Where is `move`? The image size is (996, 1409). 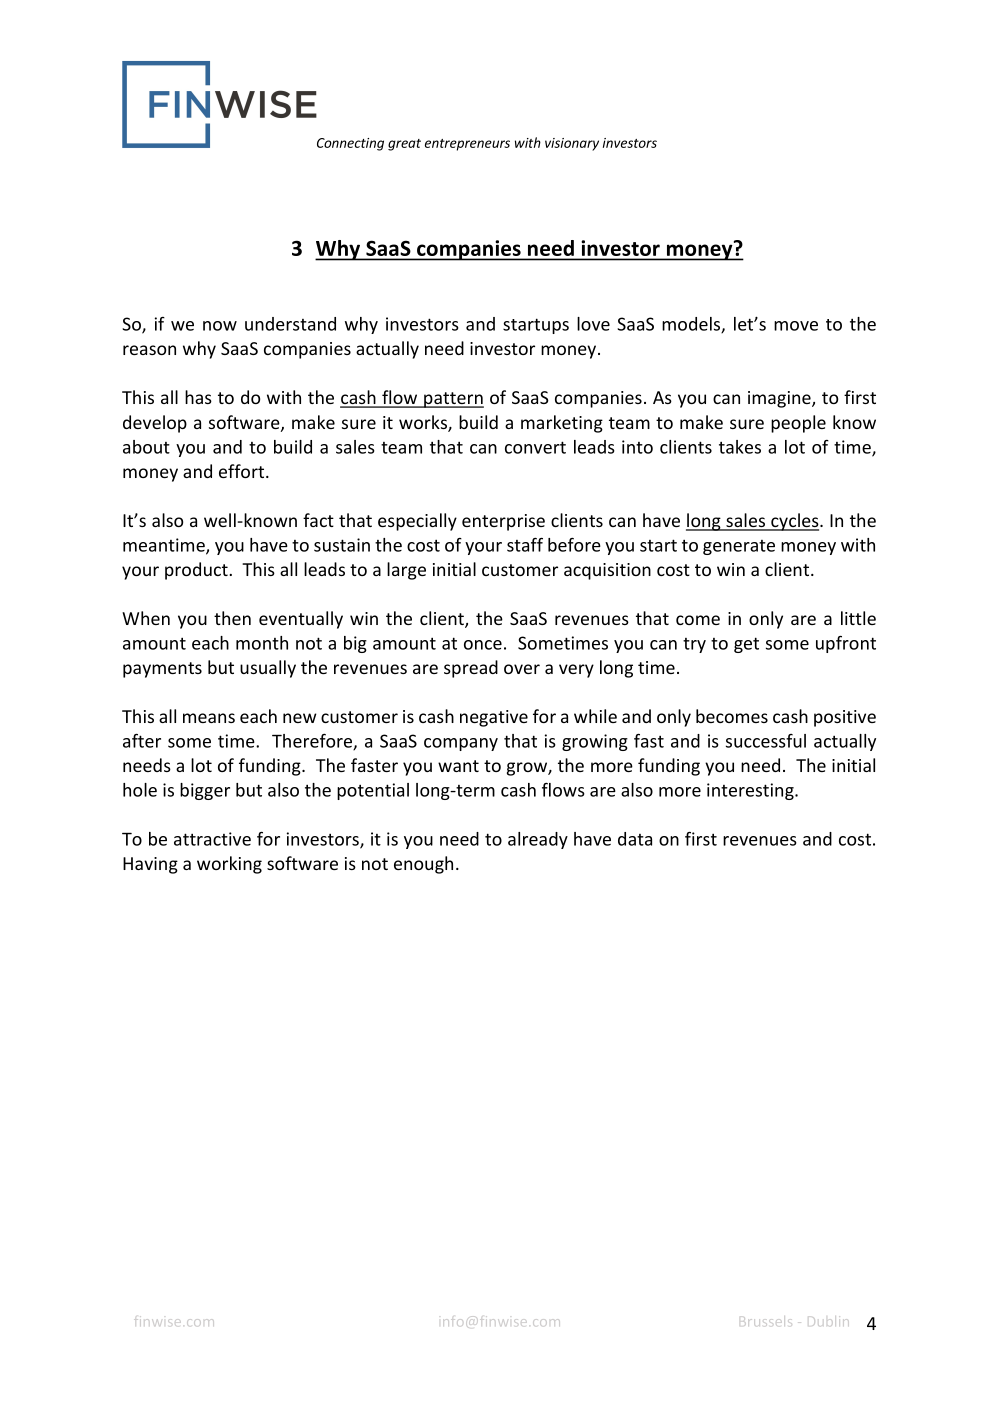
move is located at coordinates (796, 326).
